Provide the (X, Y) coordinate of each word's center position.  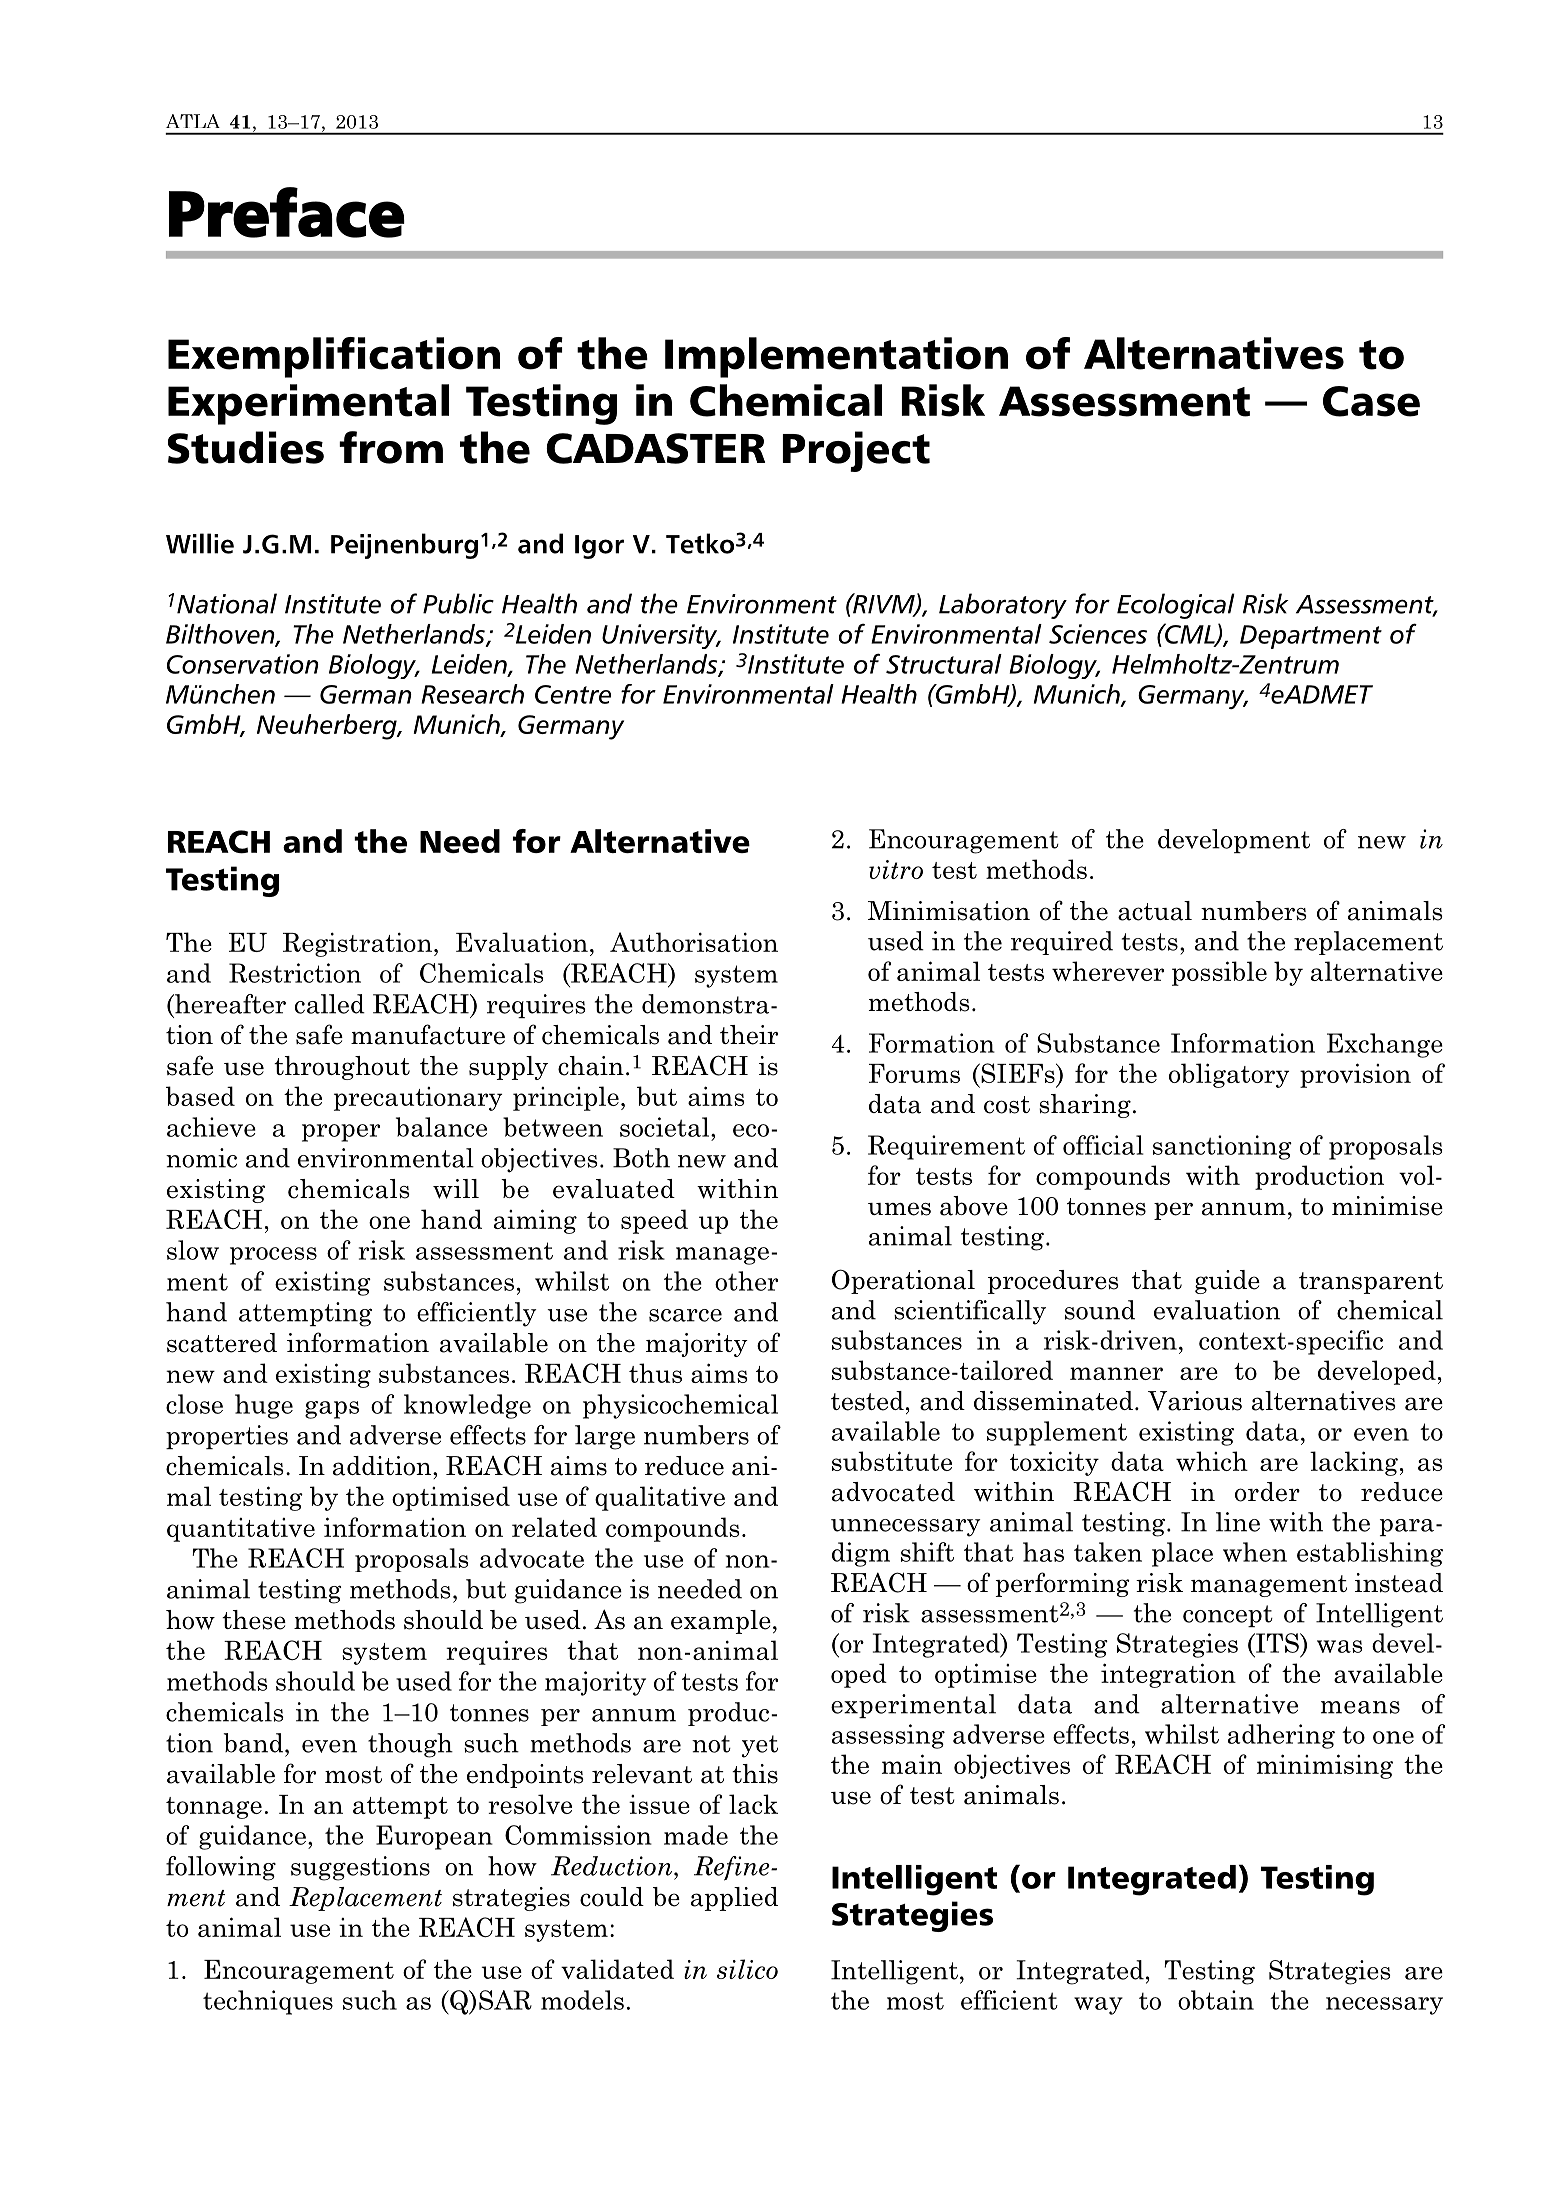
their (749, 1035)
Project (856, 451)
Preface (287, 212)
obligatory (1229, 1075)
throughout (342, 1068)
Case (1371, 401)
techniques (268, 2002)
